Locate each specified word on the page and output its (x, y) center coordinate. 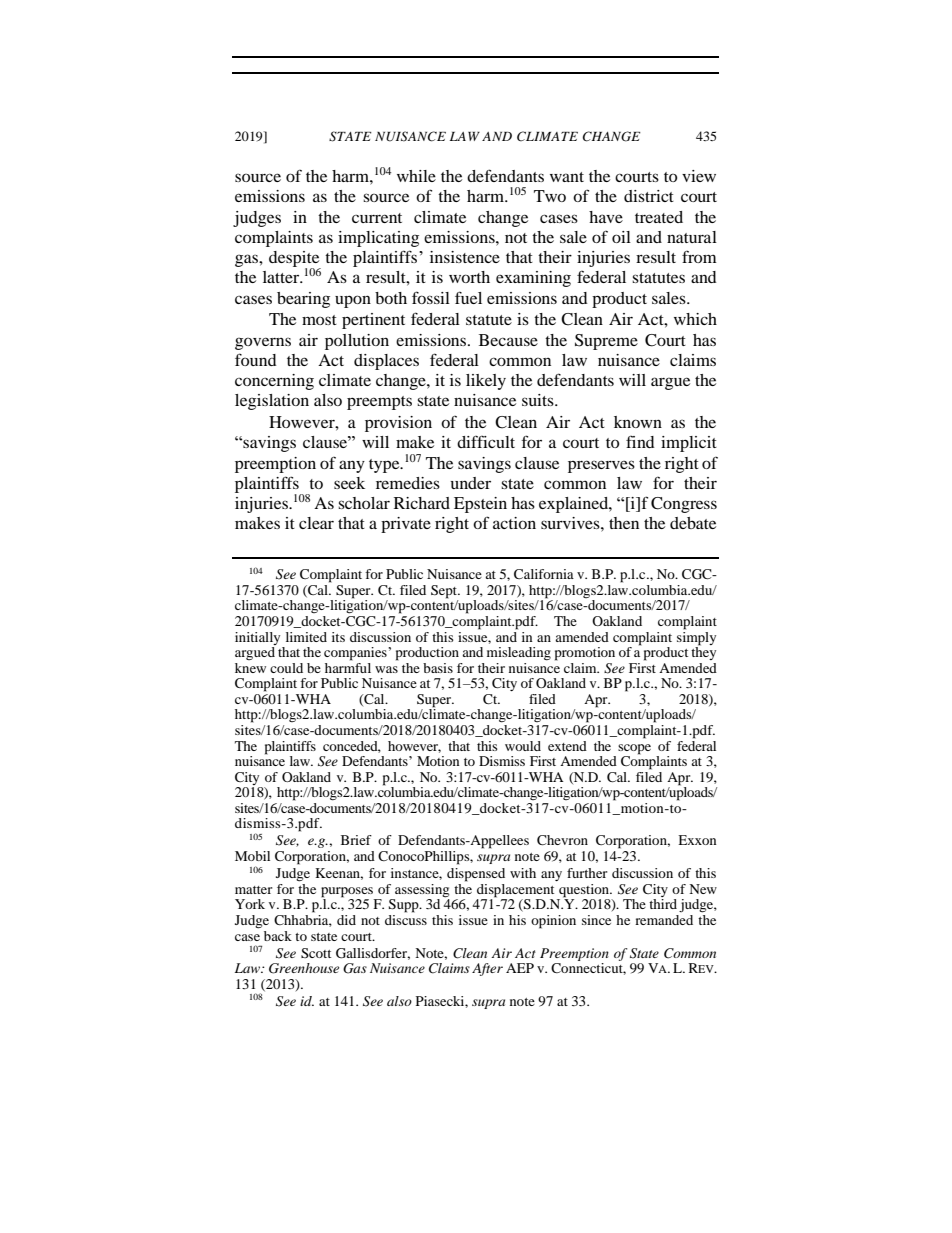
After (487, 969)
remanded (664, 920)
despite (295, 260)
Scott (316, 953)
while (416, 176)
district (649, 196)
